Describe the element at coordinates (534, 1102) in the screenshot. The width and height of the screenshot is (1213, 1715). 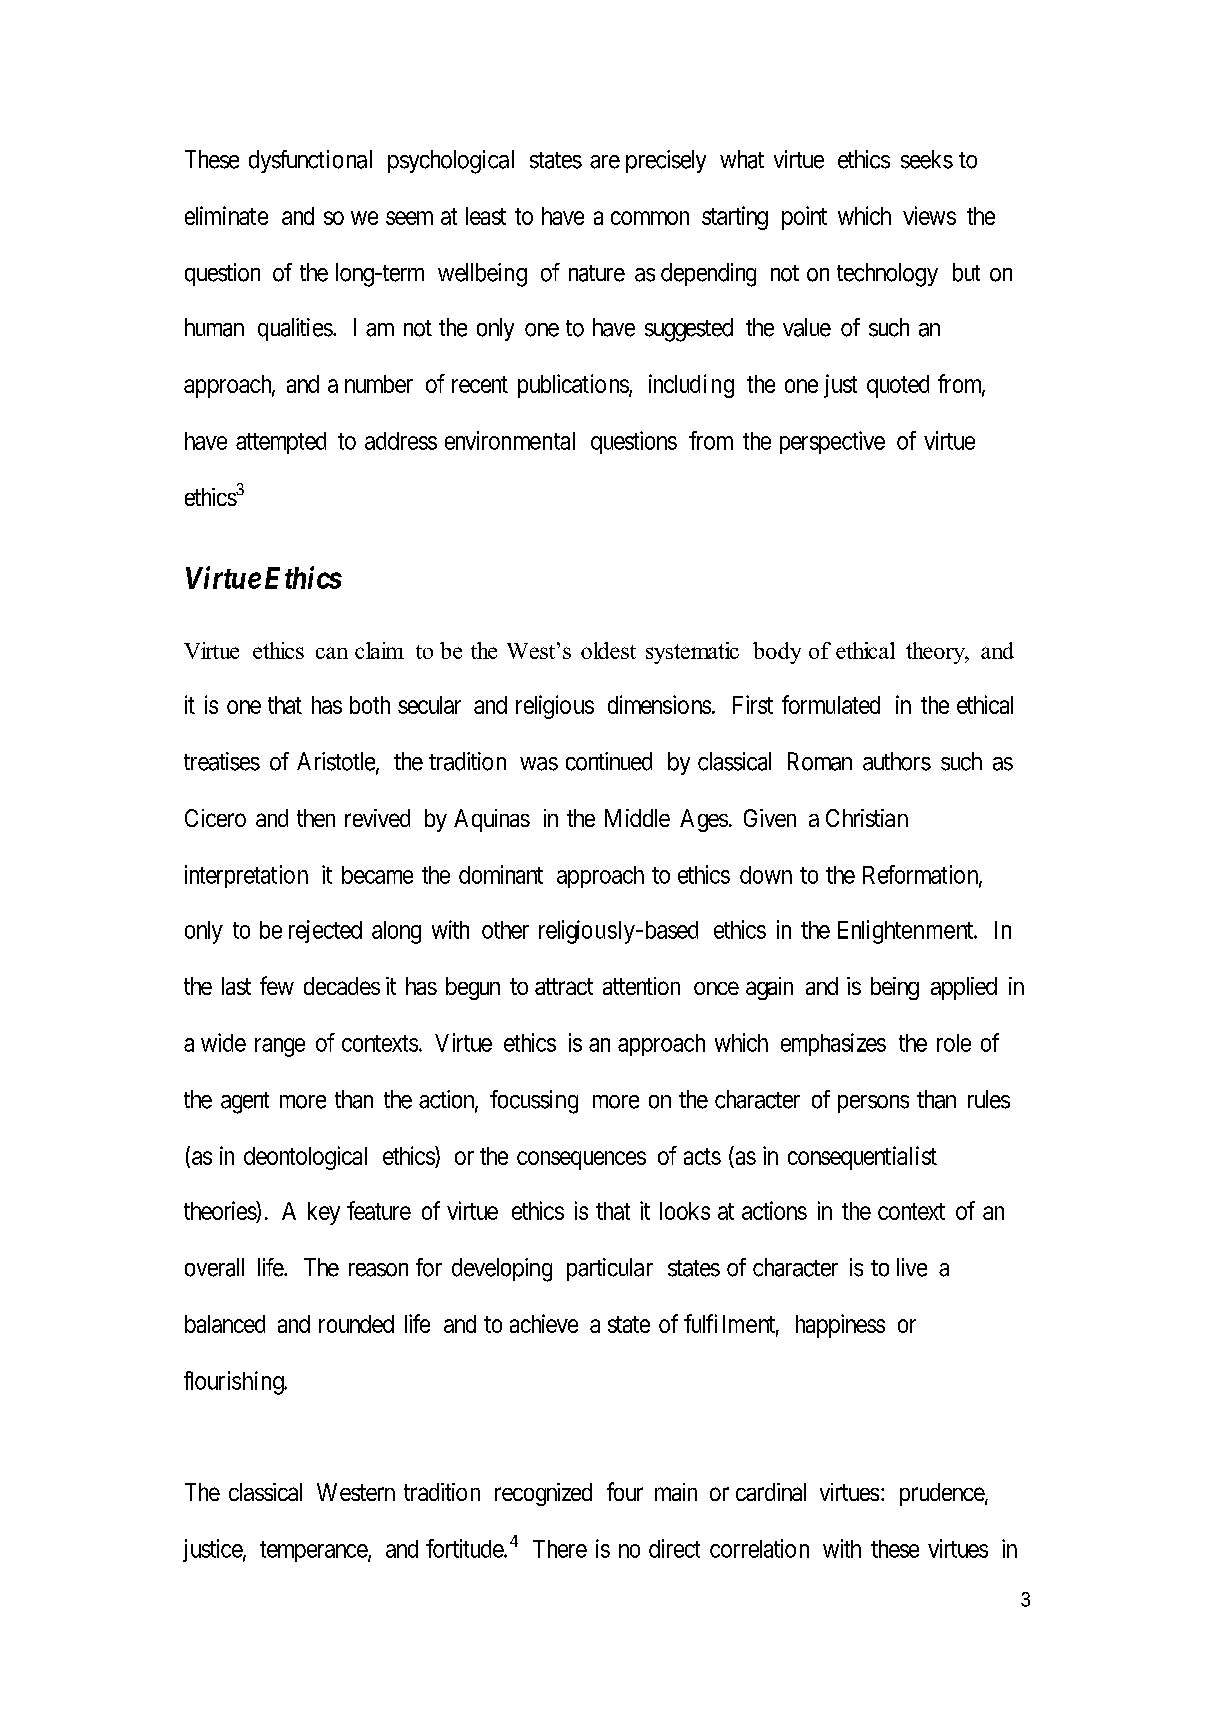
I see `focussing` at that location.
